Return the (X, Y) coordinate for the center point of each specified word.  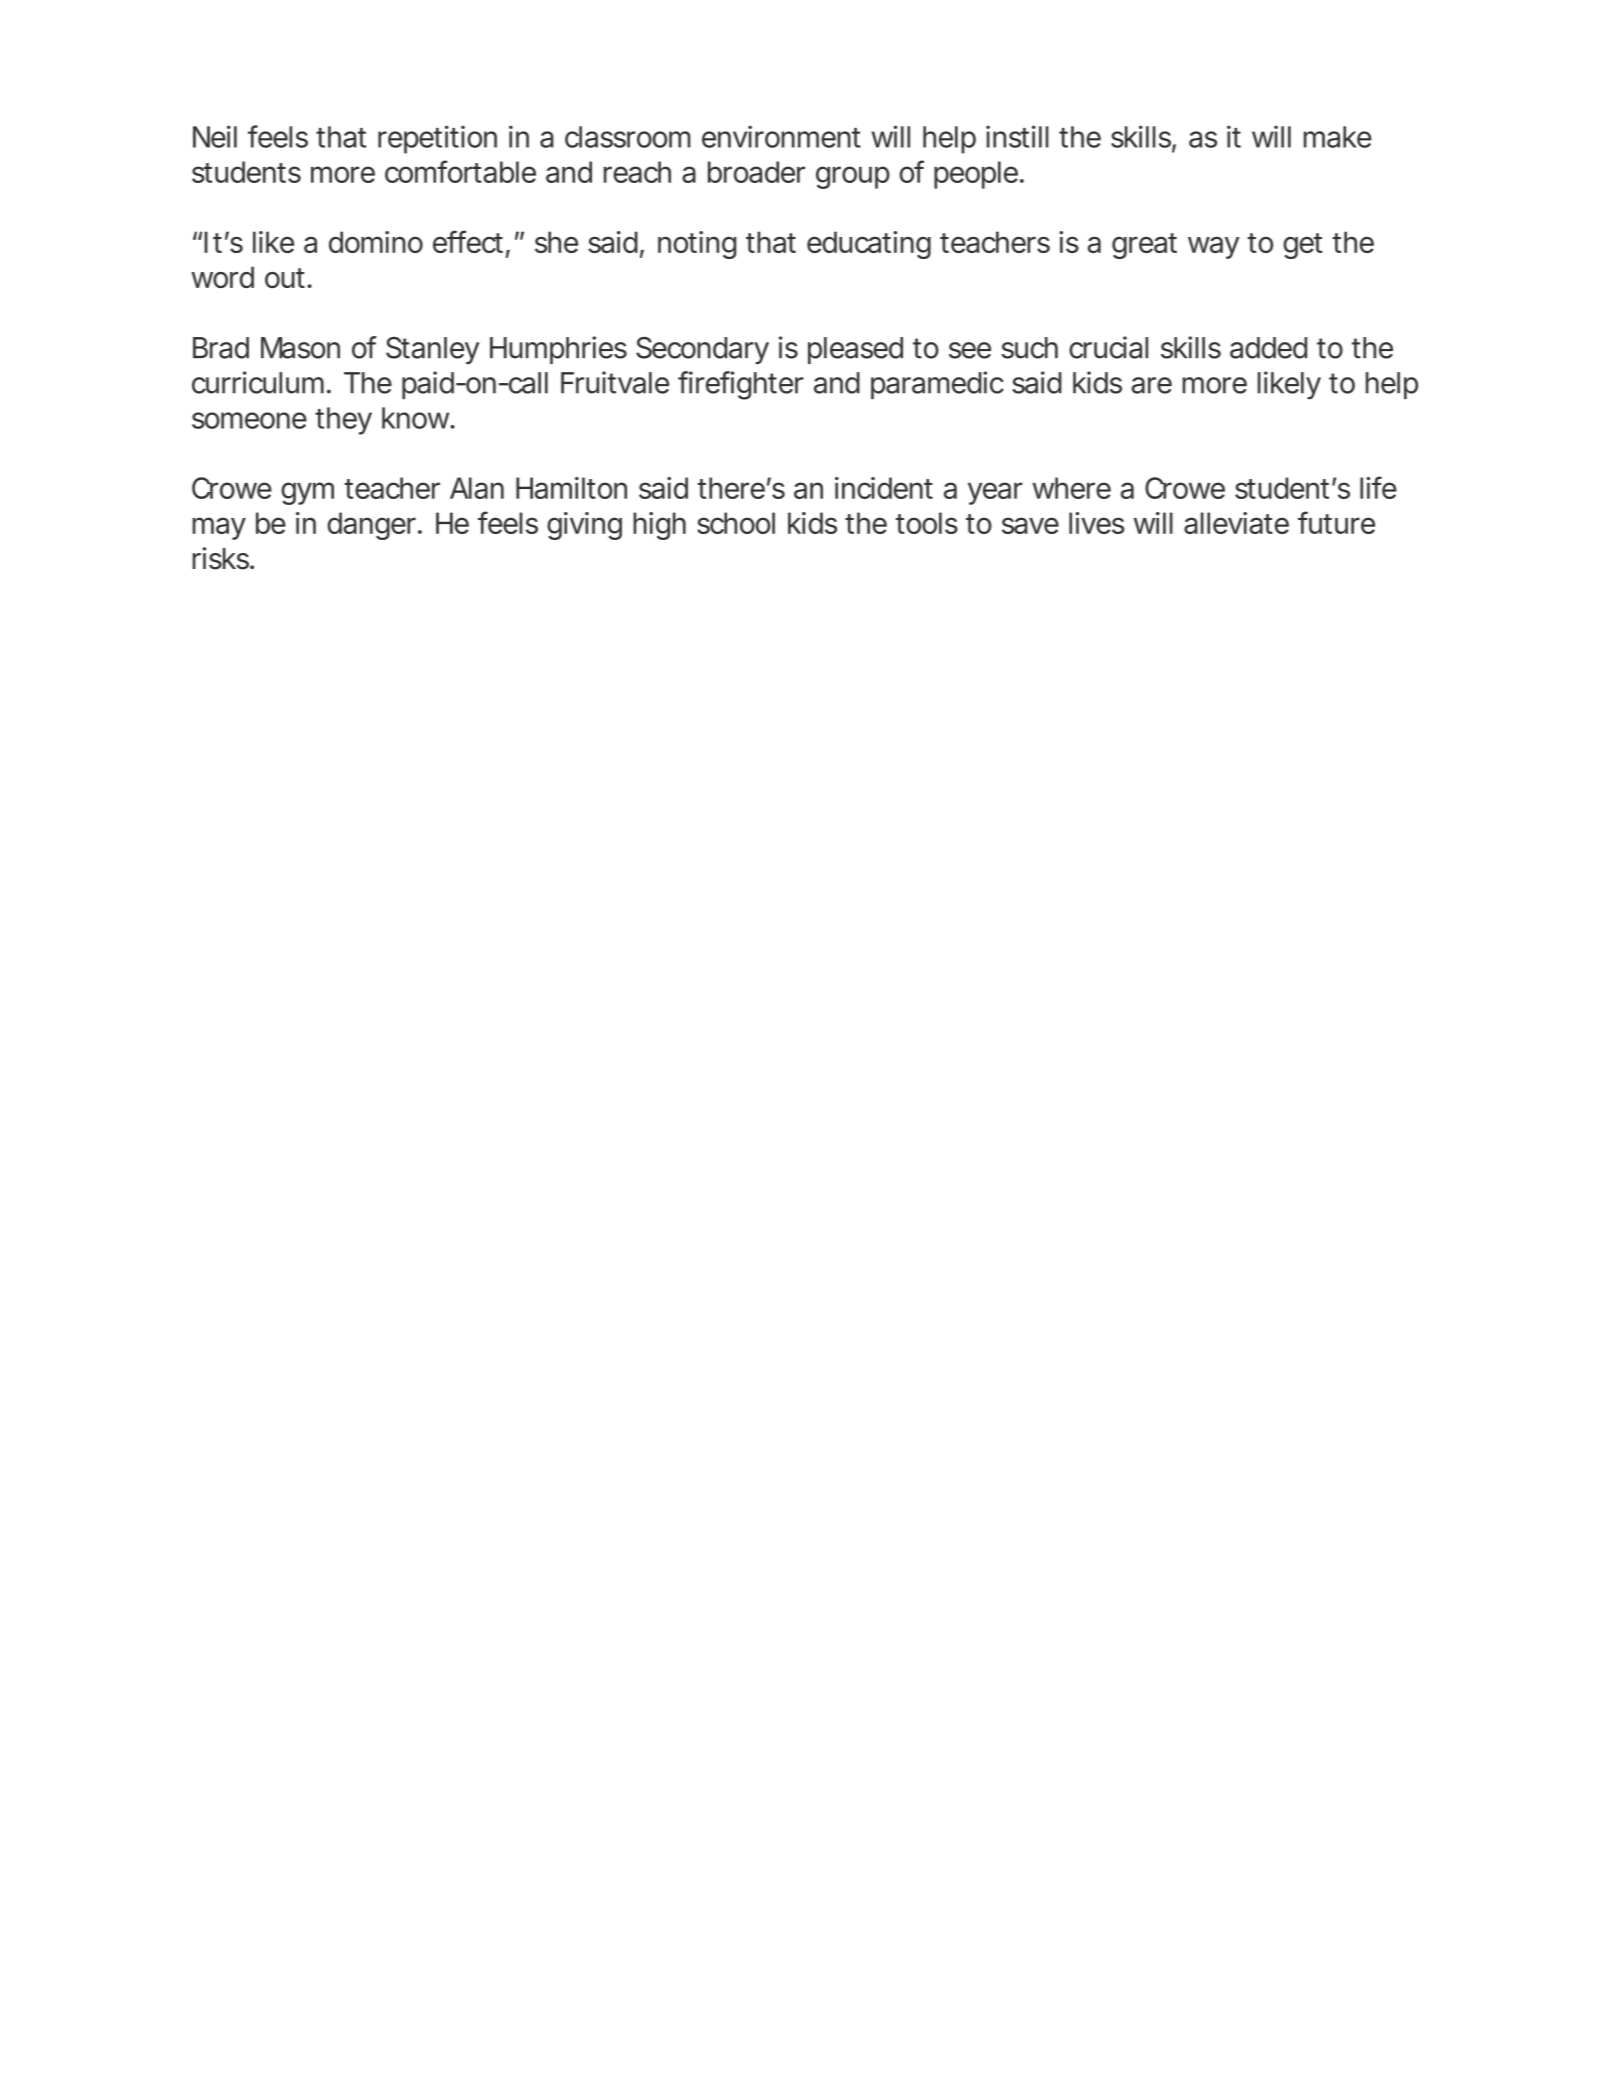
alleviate (1236, 523)
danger (373, 526)
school (736, 523)
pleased (855, 350)
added (1268, 348)
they (343, 421)
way (1213, 248)
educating (869, 245)
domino (376, 242)
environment (781, 136)
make (1338, 137)
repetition (437, 139)
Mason (300, 348)
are (1151, 385)
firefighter (740, 385)
